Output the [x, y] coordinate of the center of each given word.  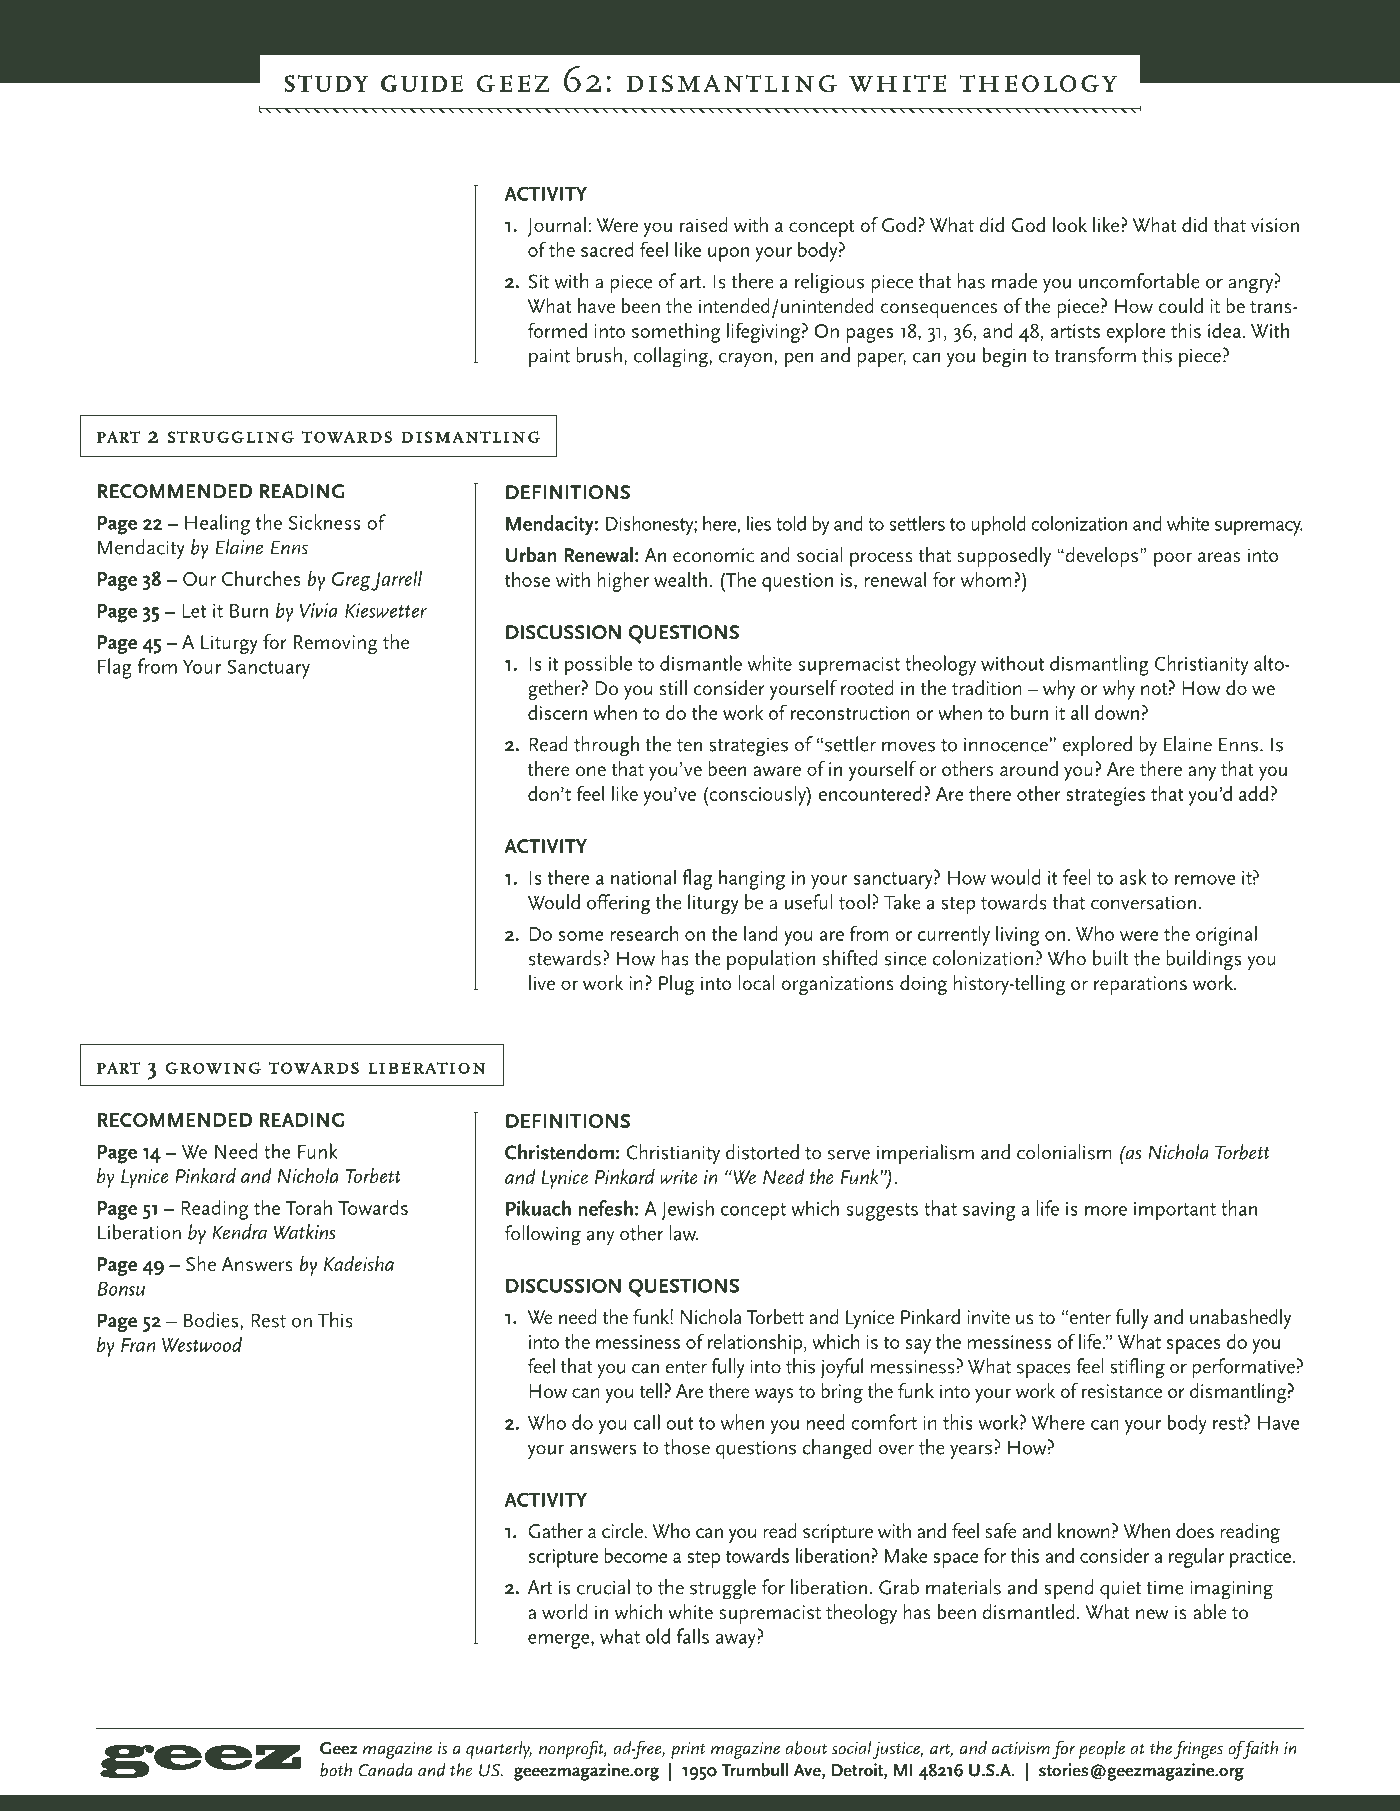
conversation [1143, 903]
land [761, 933]
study [327, 83]
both [336, 1770]
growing [213, 1068]
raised [703, 225]
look [1070, 224]
